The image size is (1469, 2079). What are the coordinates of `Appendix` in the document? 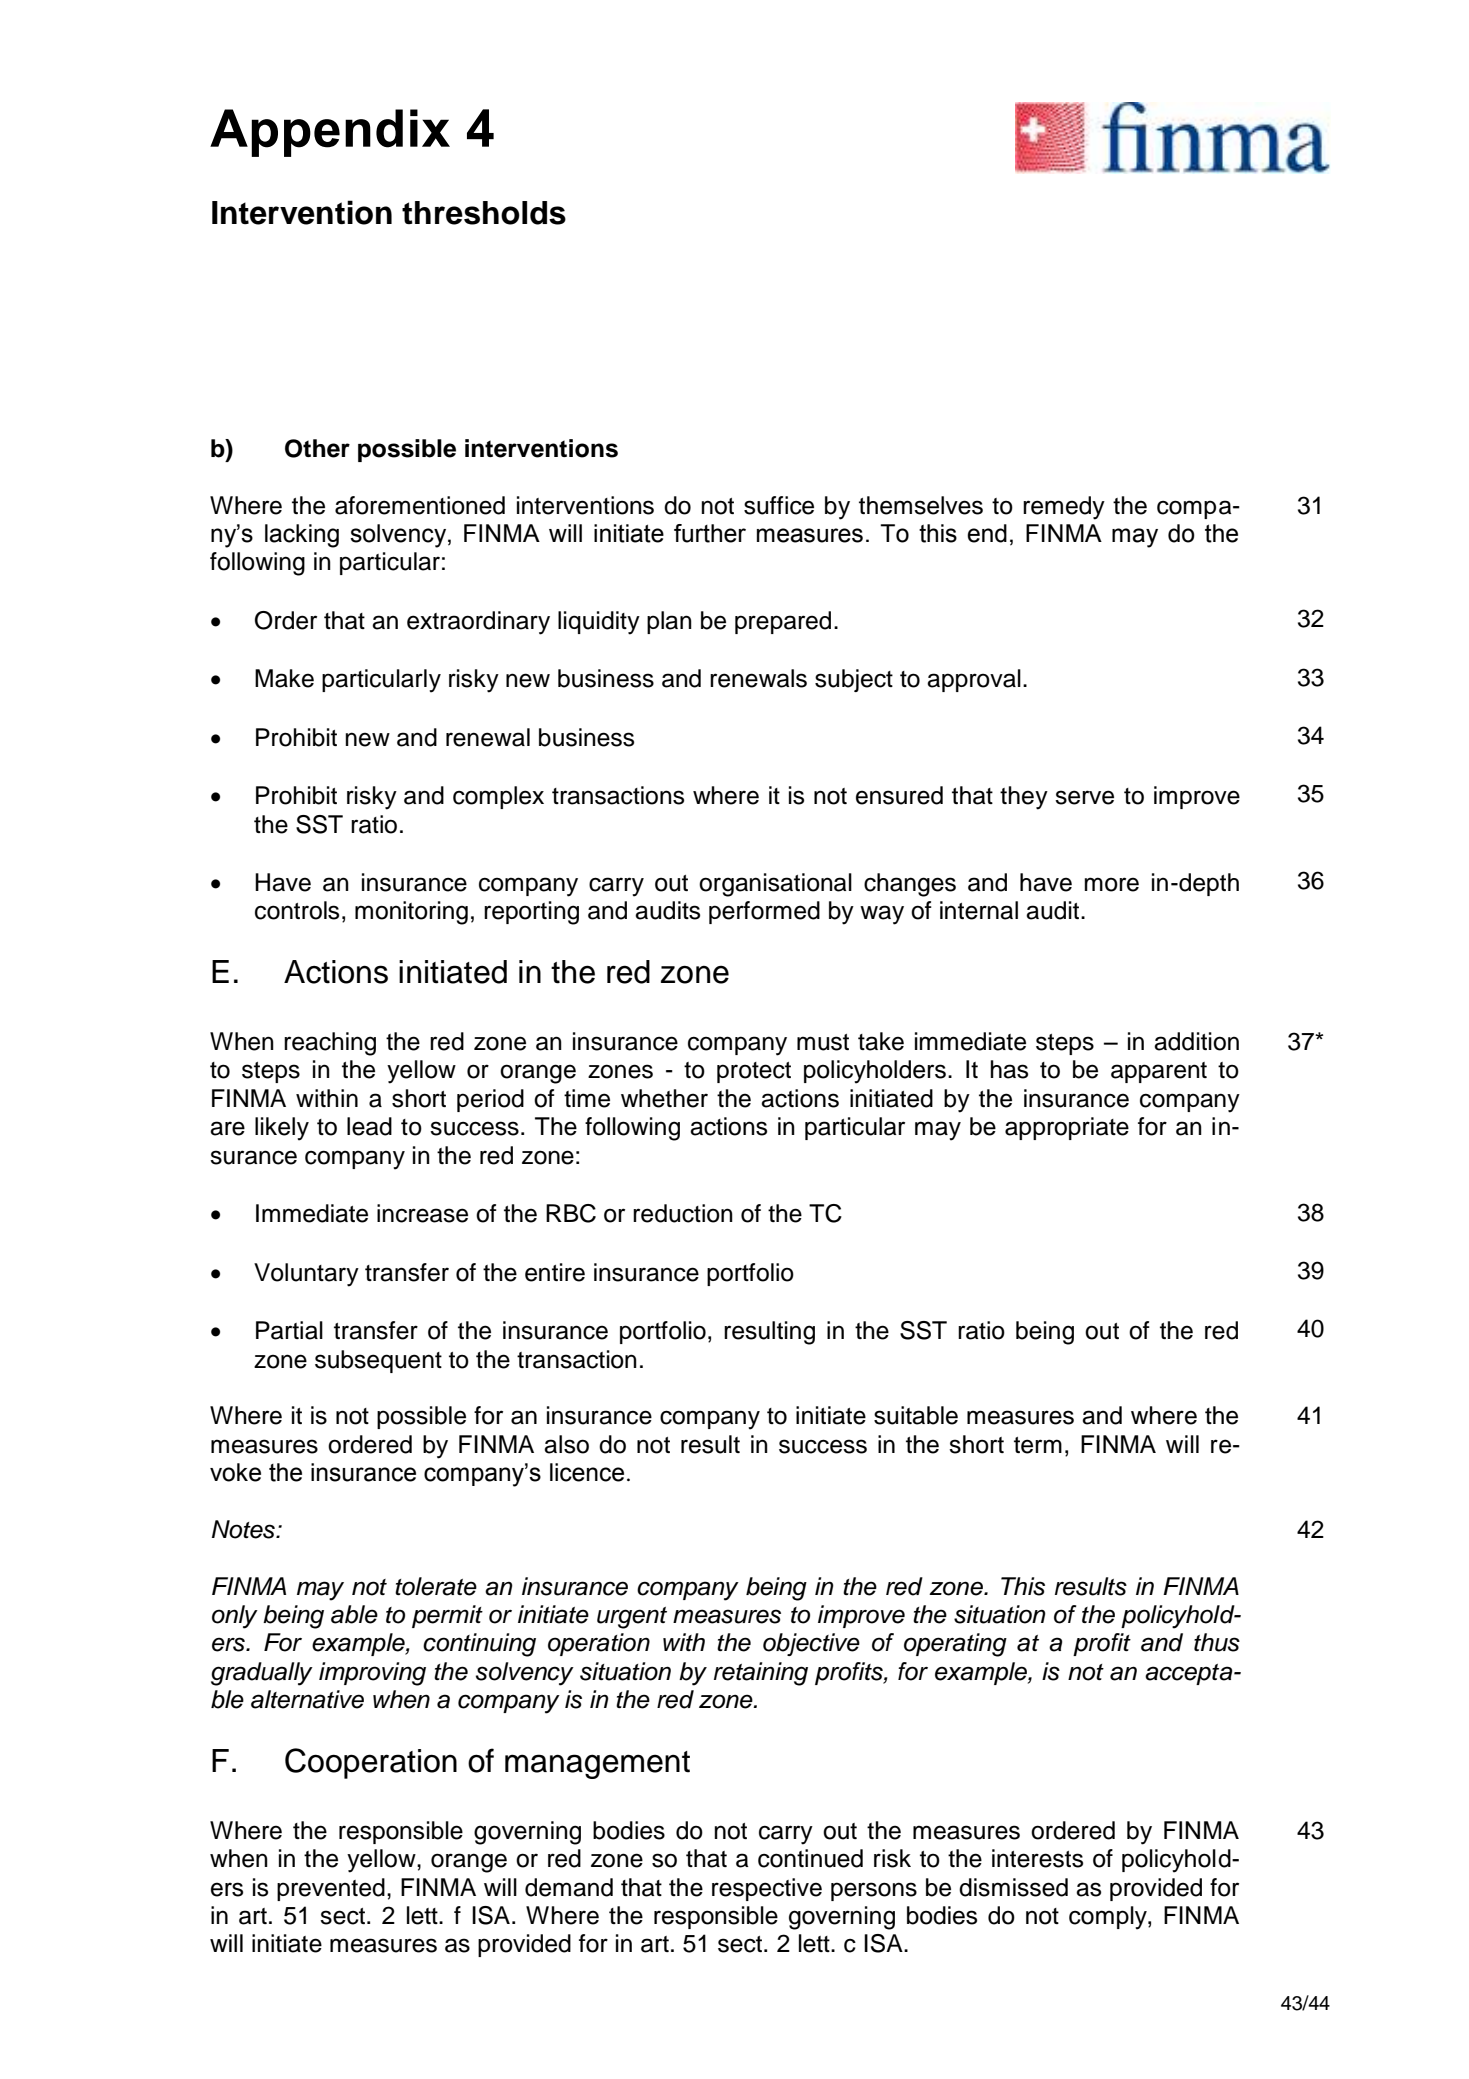 It's located at (330, 133).
